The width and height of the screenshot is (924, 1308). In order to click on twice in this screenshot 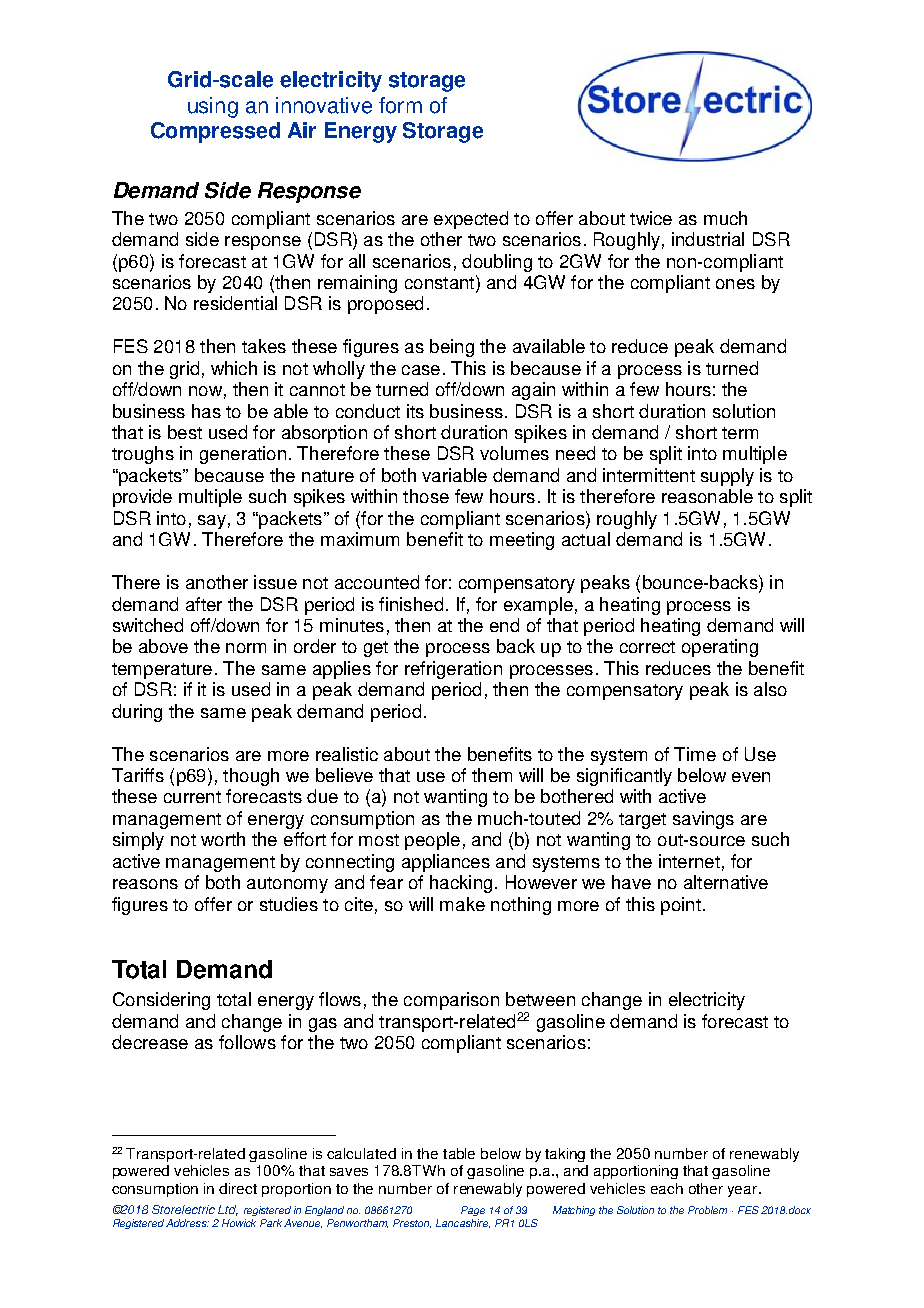, I will do `click(651, 218)`.
